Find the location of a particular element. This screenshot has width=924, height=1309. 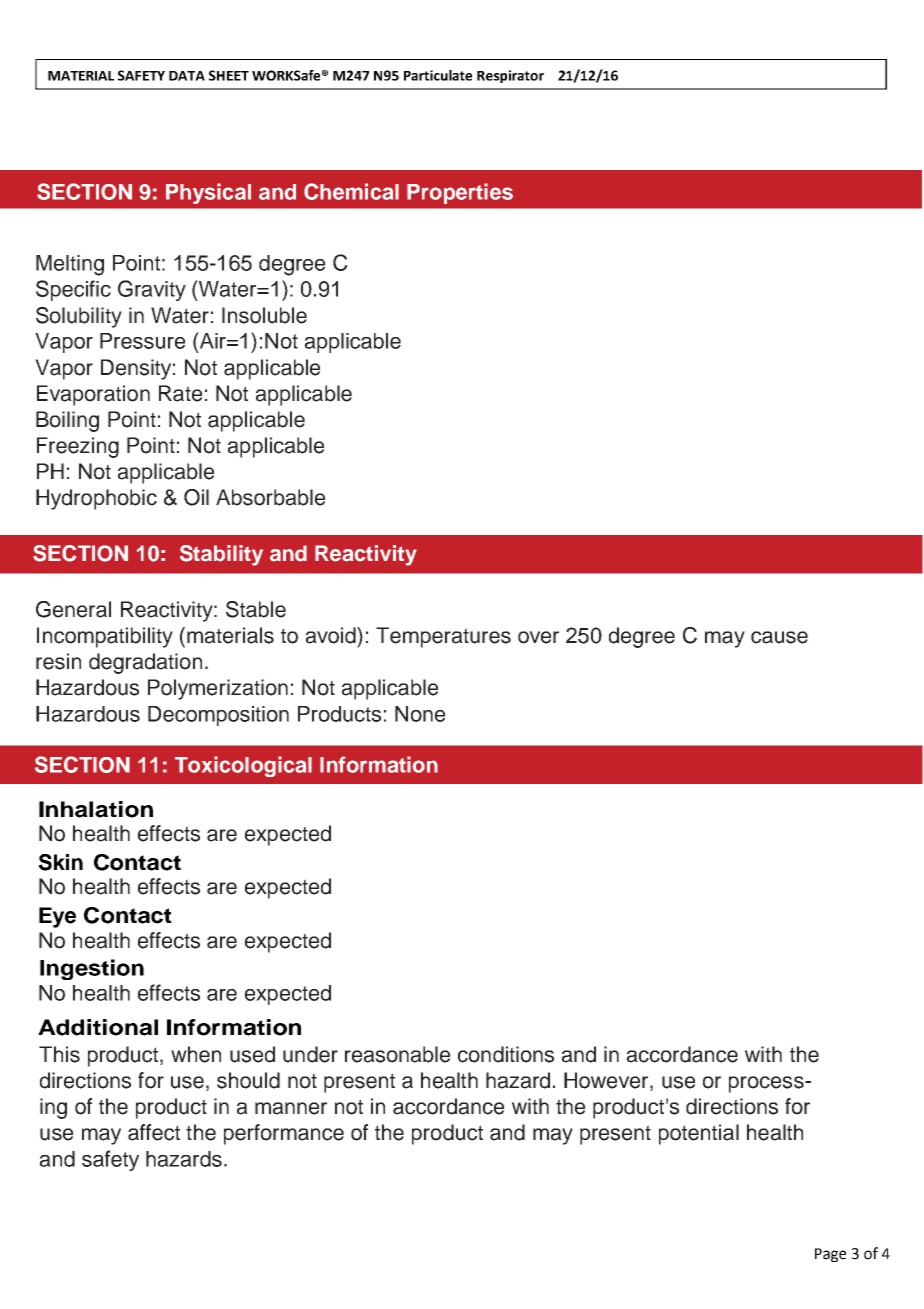

affect is located at coordinates (154, 1132).
